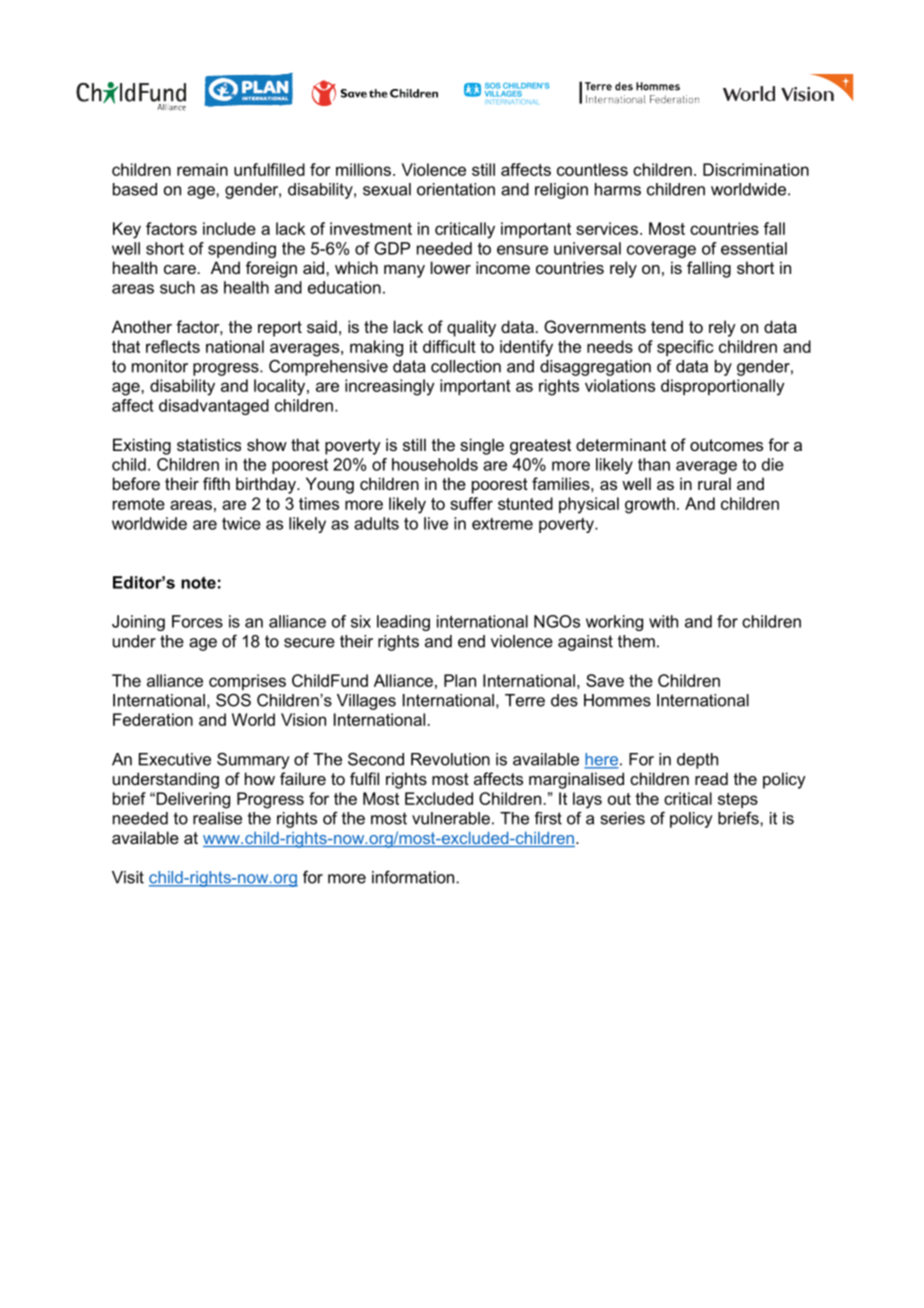  Describe the element at coordinates (197, 621) in the screenshot. I see `Forces` at that location.
